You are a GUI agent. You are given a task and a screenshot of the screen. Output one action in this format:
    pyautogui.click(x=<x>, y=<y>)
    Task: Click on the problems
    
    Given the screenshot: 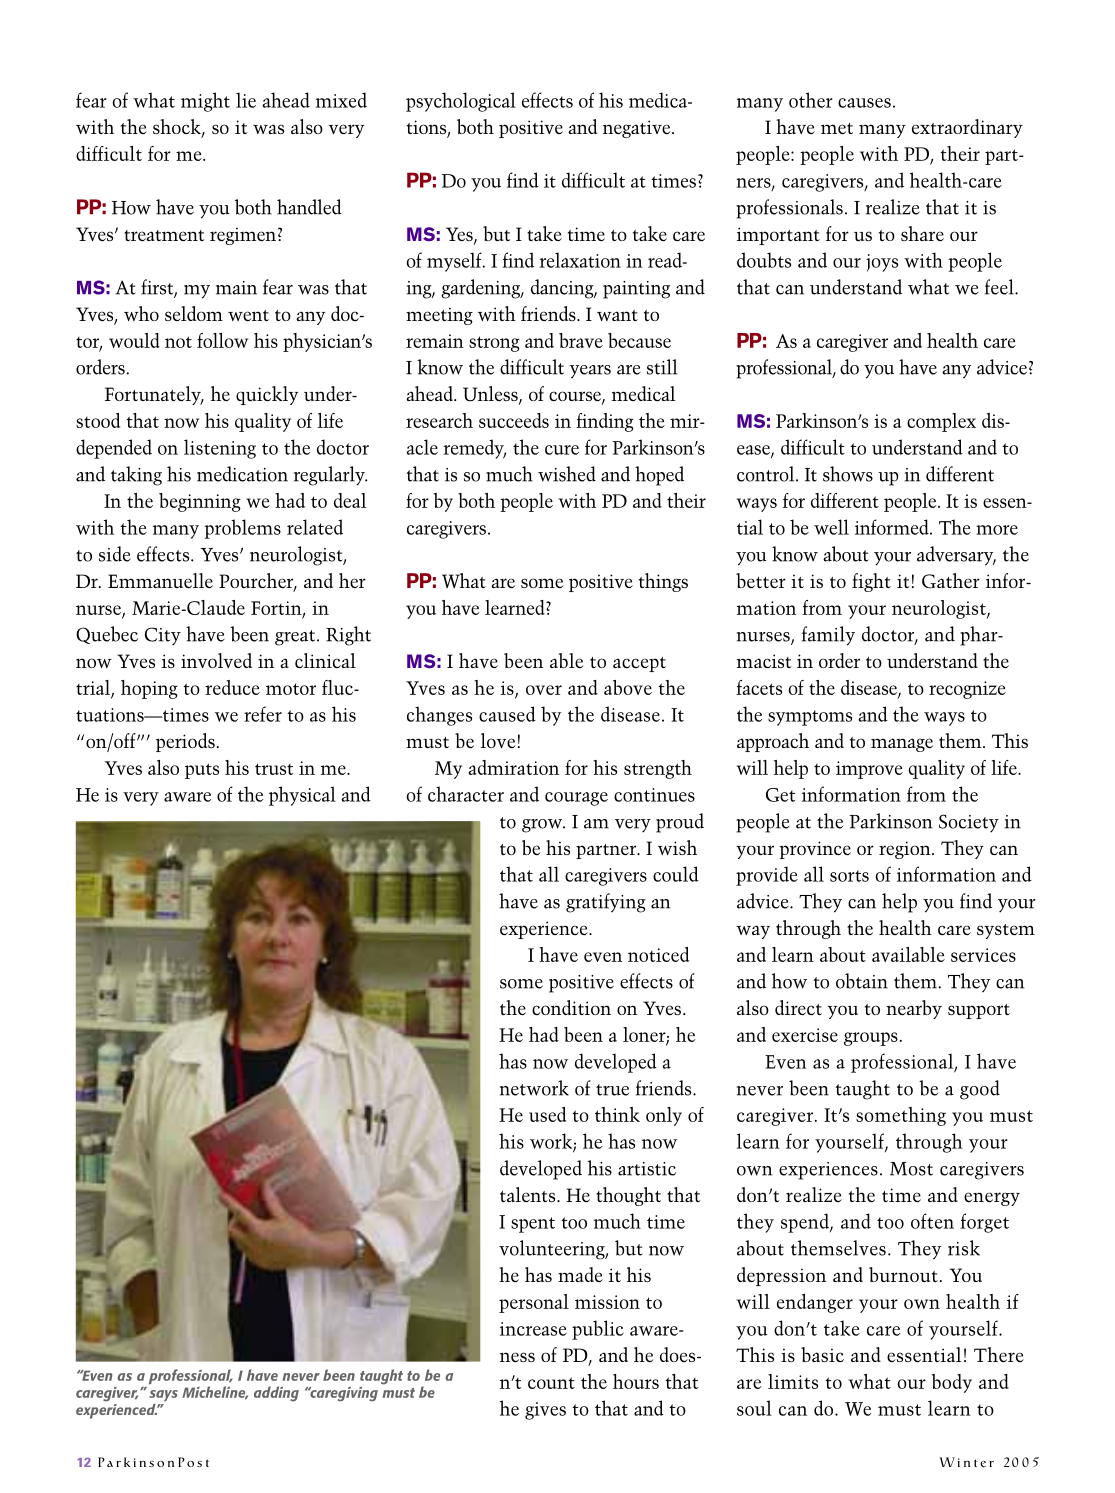 What is the action you would take?
    pyautogui.click(x=242, y=529)
